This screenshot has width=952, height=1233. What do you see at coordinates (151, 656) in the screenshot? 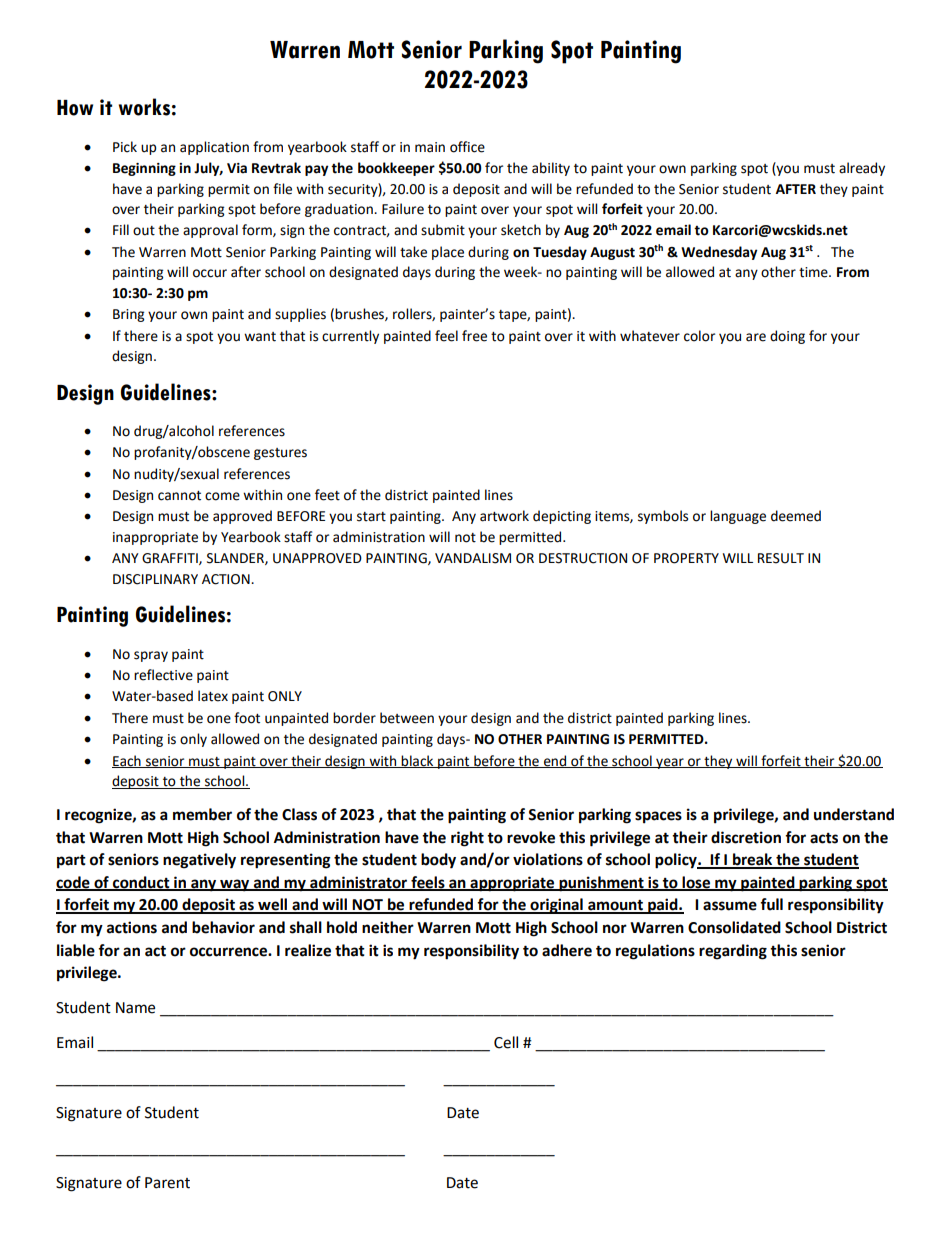
I see `spray` at bounding box center [151, 656].
